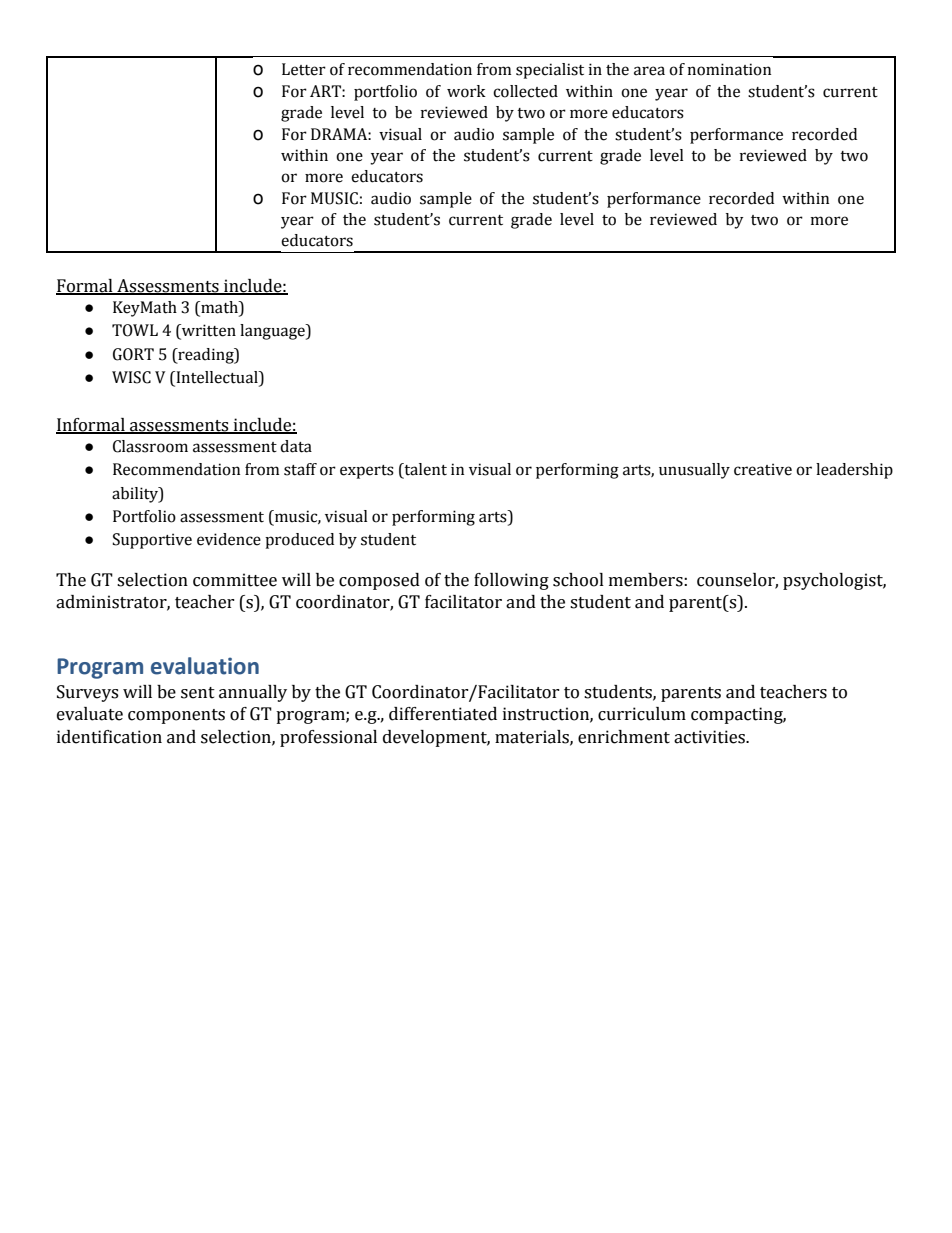 The height and width of the image is (1233, 952). Describe the element at coordinates (466, 91) in the image. I see `work` at that location.
